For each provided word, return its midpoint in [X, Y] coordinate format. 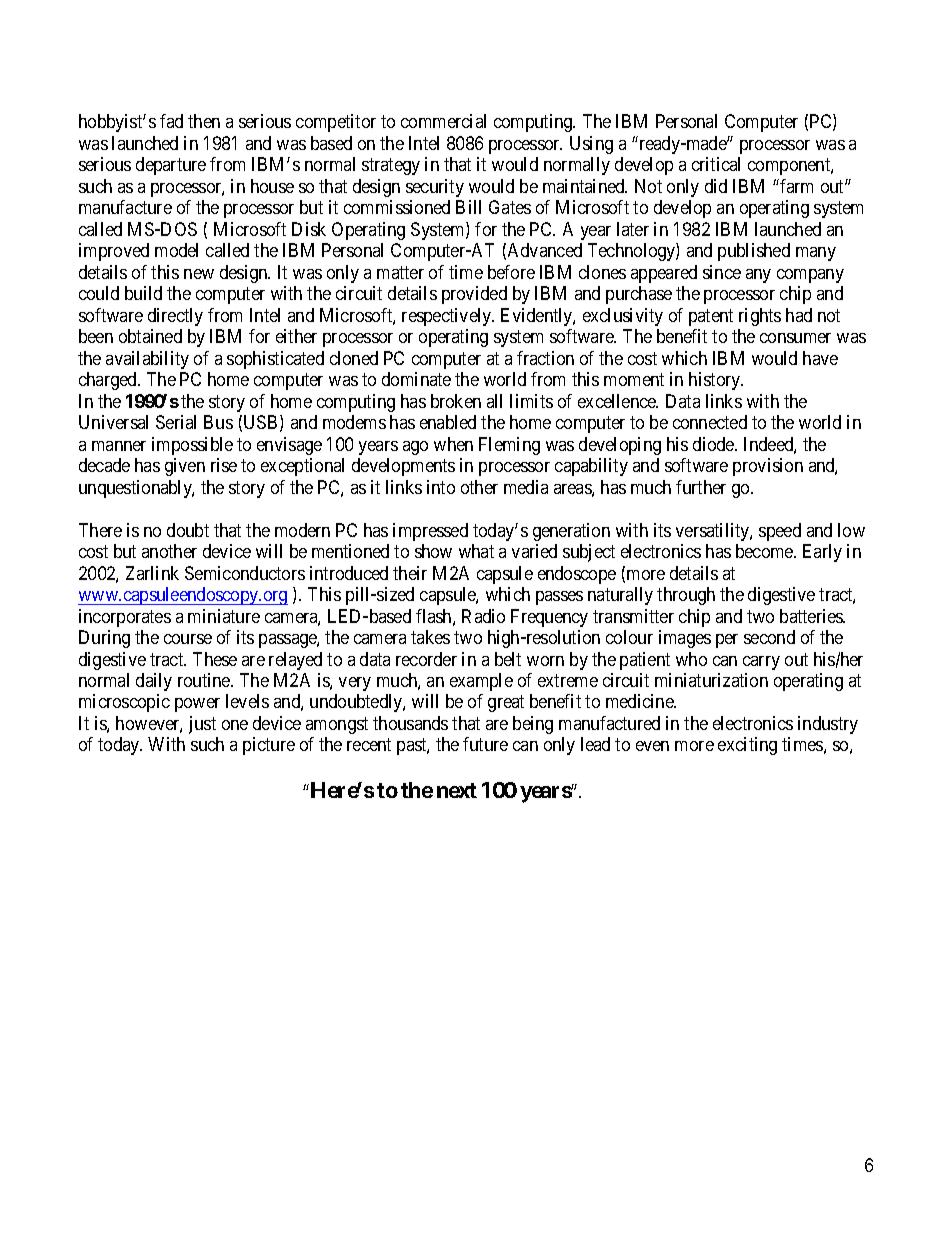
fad [171, 121]
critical [716, 164]
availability [147, 360]
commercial [443, 121]
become [765, 551]
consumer [795, 338]
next [457, 790]
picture [269, 746]
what [476, 551]
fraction [545, 358]
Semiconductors [245, 573]
